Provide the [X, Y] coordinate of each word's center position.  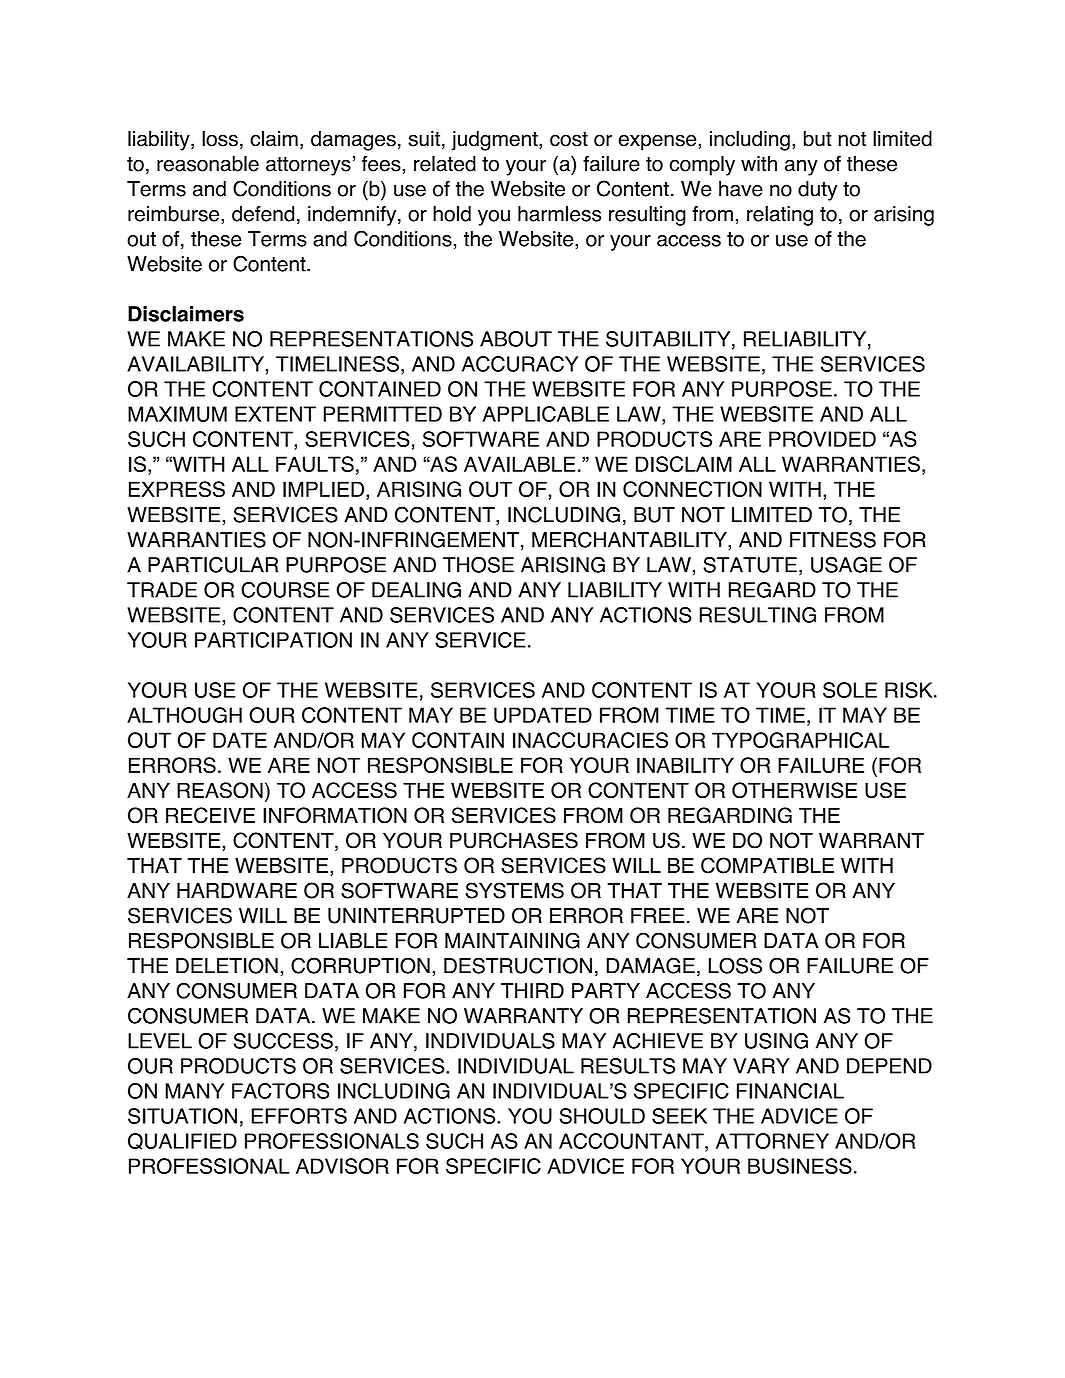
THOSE [478, 565]
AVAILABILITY [196, 364]
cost [569, 139]
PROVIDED [822, 439]
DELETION [227, 965]
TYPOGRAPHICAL [800, 740]
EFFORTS [299, 1116]
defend [263, 214]
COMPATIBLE [767, 865]
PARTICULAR [213, 565]
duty [817, 191]
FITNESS [833, 540]
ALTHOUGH [184, 715]
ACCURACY [520, 364]
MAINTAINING [512, 940]
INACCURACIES [590, 740]
